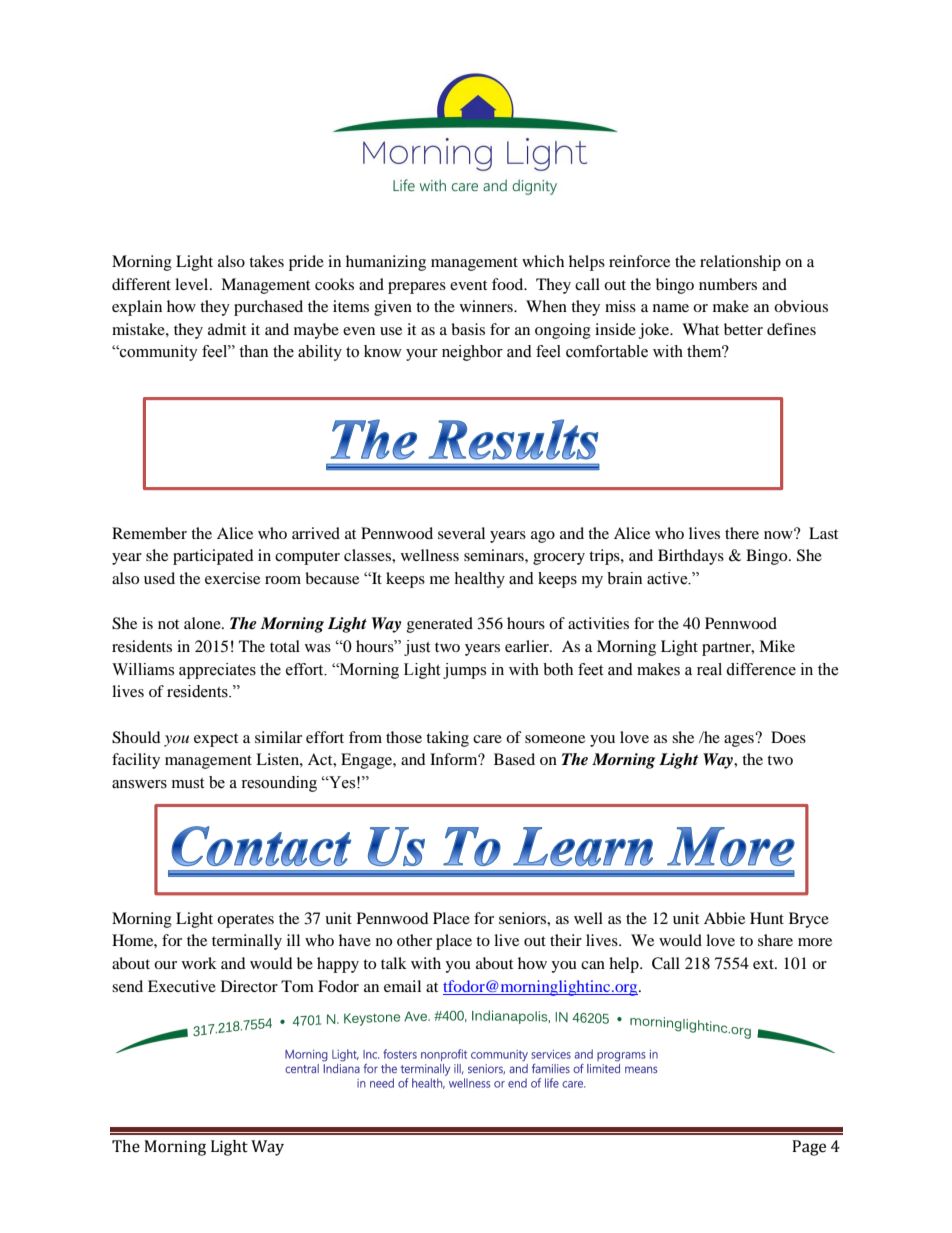 This screenshot has width=952, height=1233. I want to click on level, so click(193, 284).
